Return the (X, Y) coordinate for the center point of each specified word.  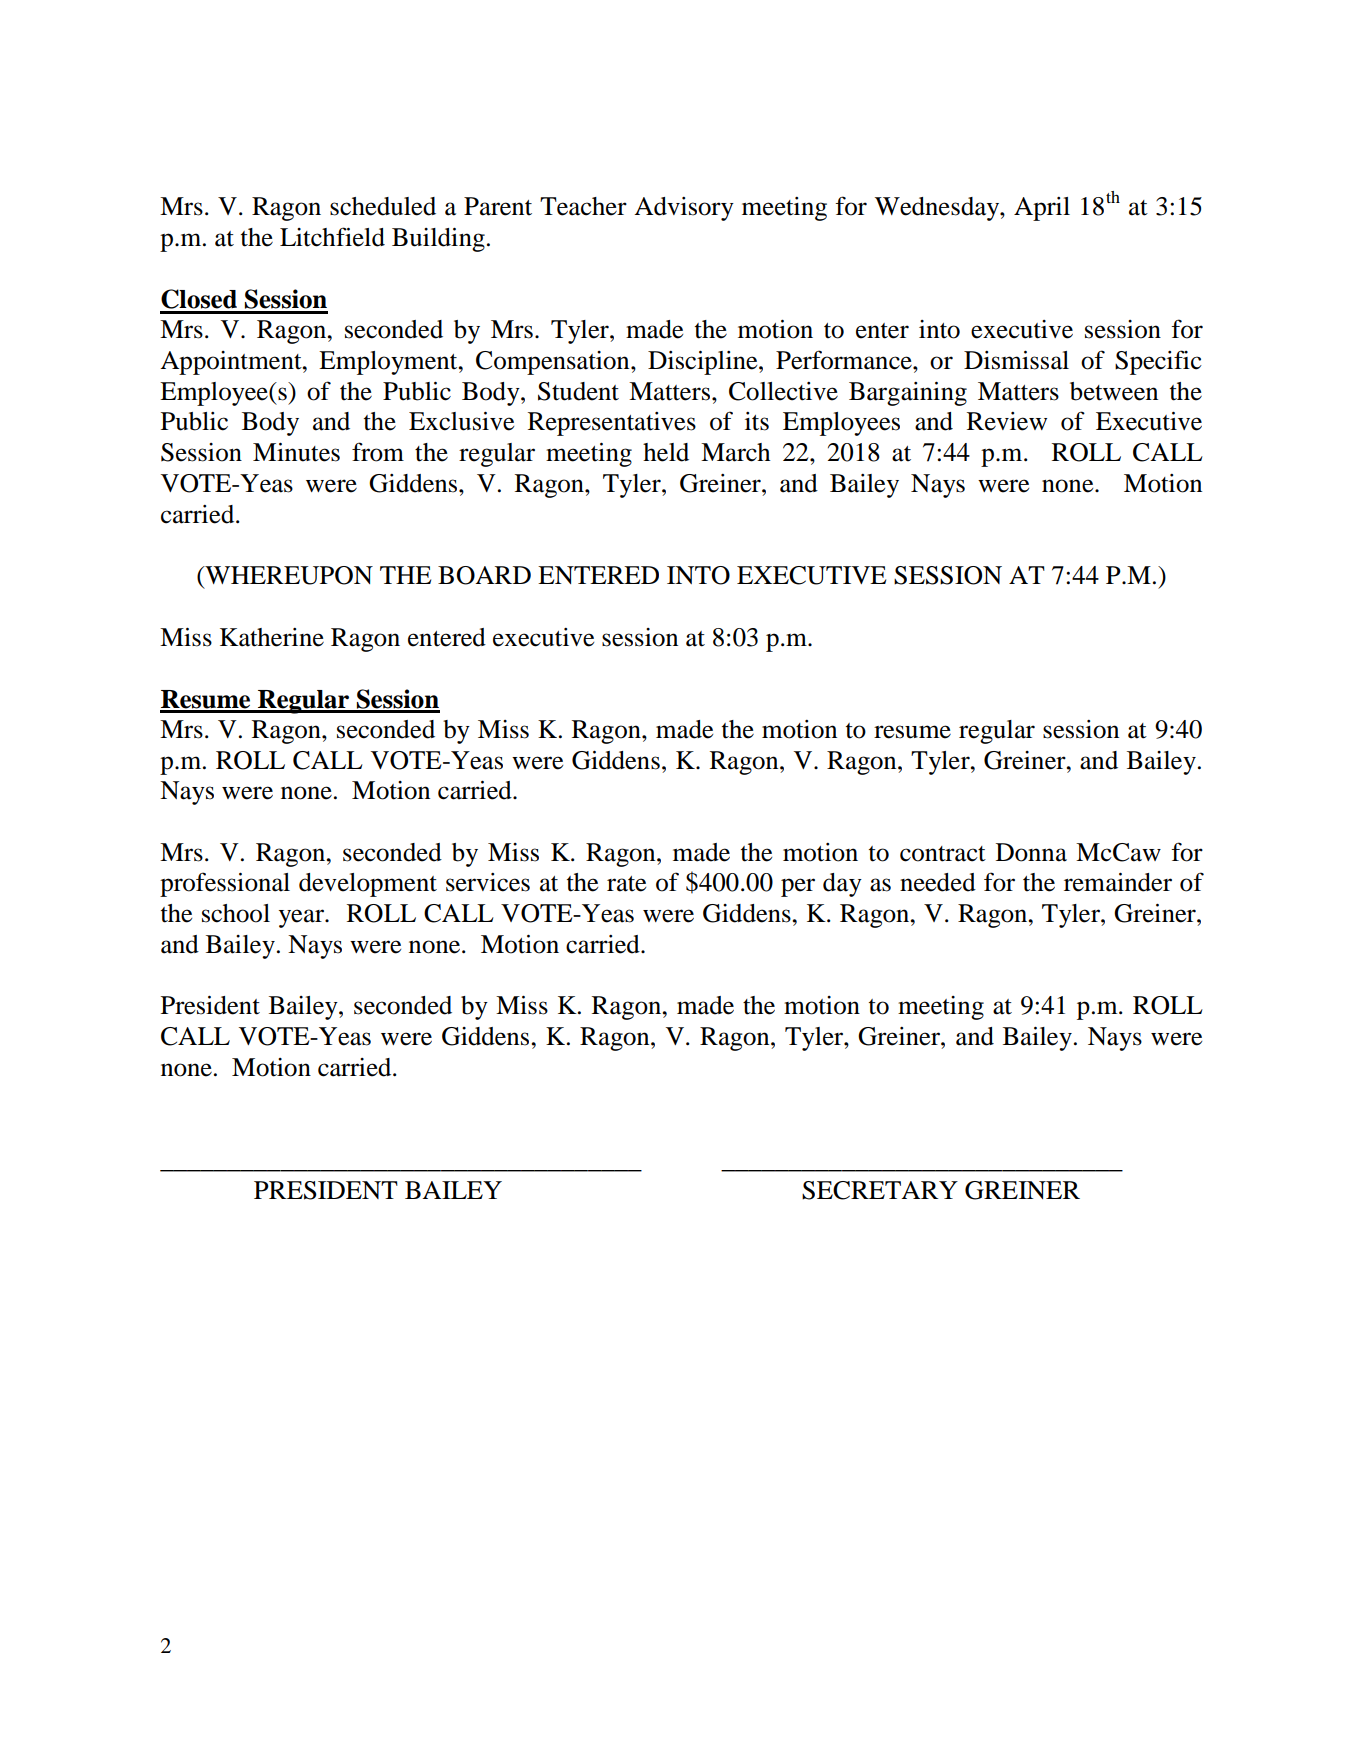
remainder (1118, 882)
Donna (1031, 852)
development (368, 885)
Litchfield (332, 237)
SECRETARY (880, 1190)
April (1042, 209)
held (666, 452)
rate (626, 884)
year (302, 918)
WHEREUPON (288, 575)
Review (1007, 421)
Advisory (684, 209)
